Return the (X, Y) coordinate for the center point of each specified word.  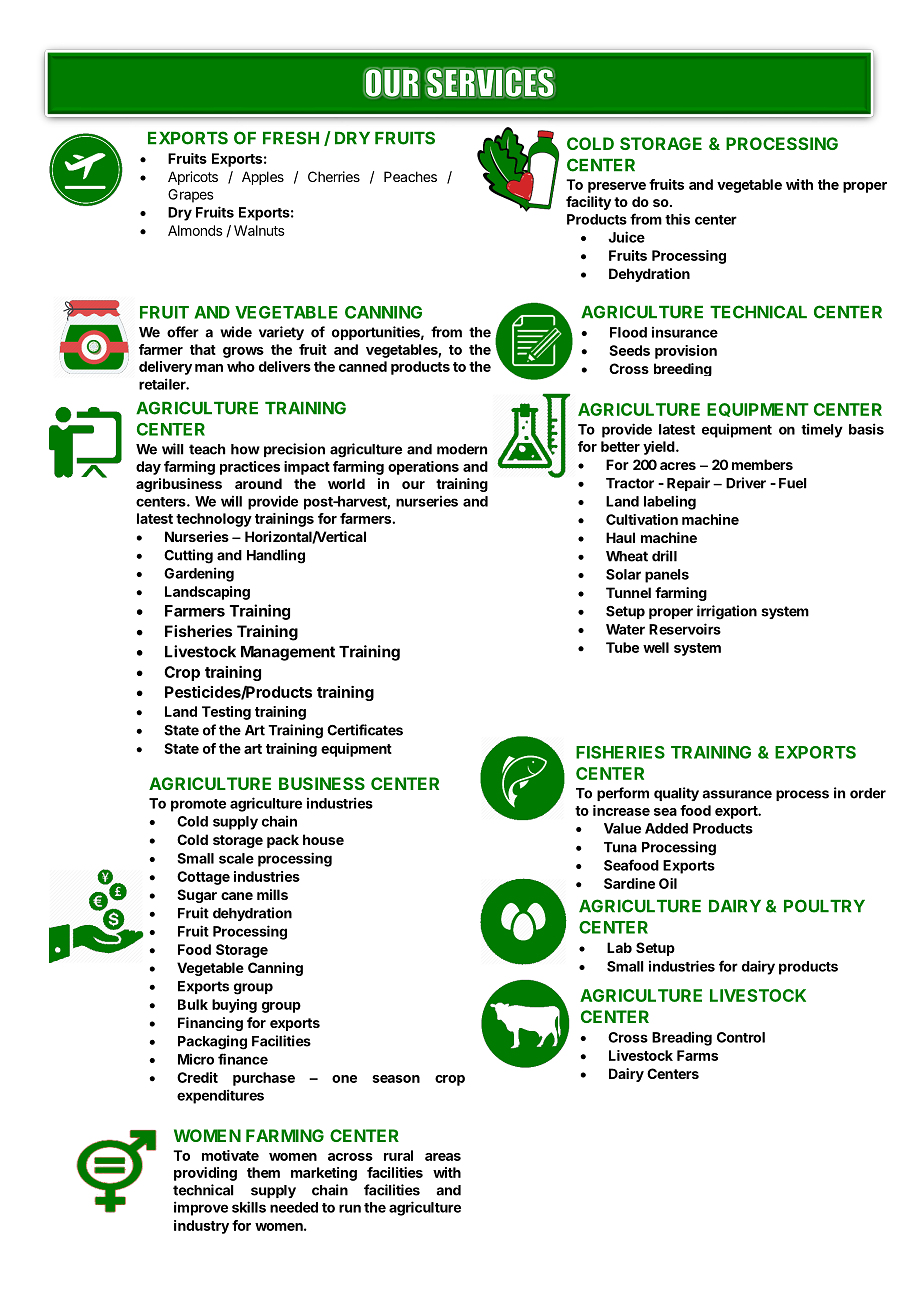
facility (588, 203)
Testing (226, 713)
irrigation (727, 612)
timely (822, 430)
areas (443, 1157)
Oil (668, 883)
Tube (622, 647)
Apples (263, 178)
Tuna (620, 847)
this (677, 219)
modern (462, 449)
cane (237, 896)
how (245, 449)
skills (249, 1207)
